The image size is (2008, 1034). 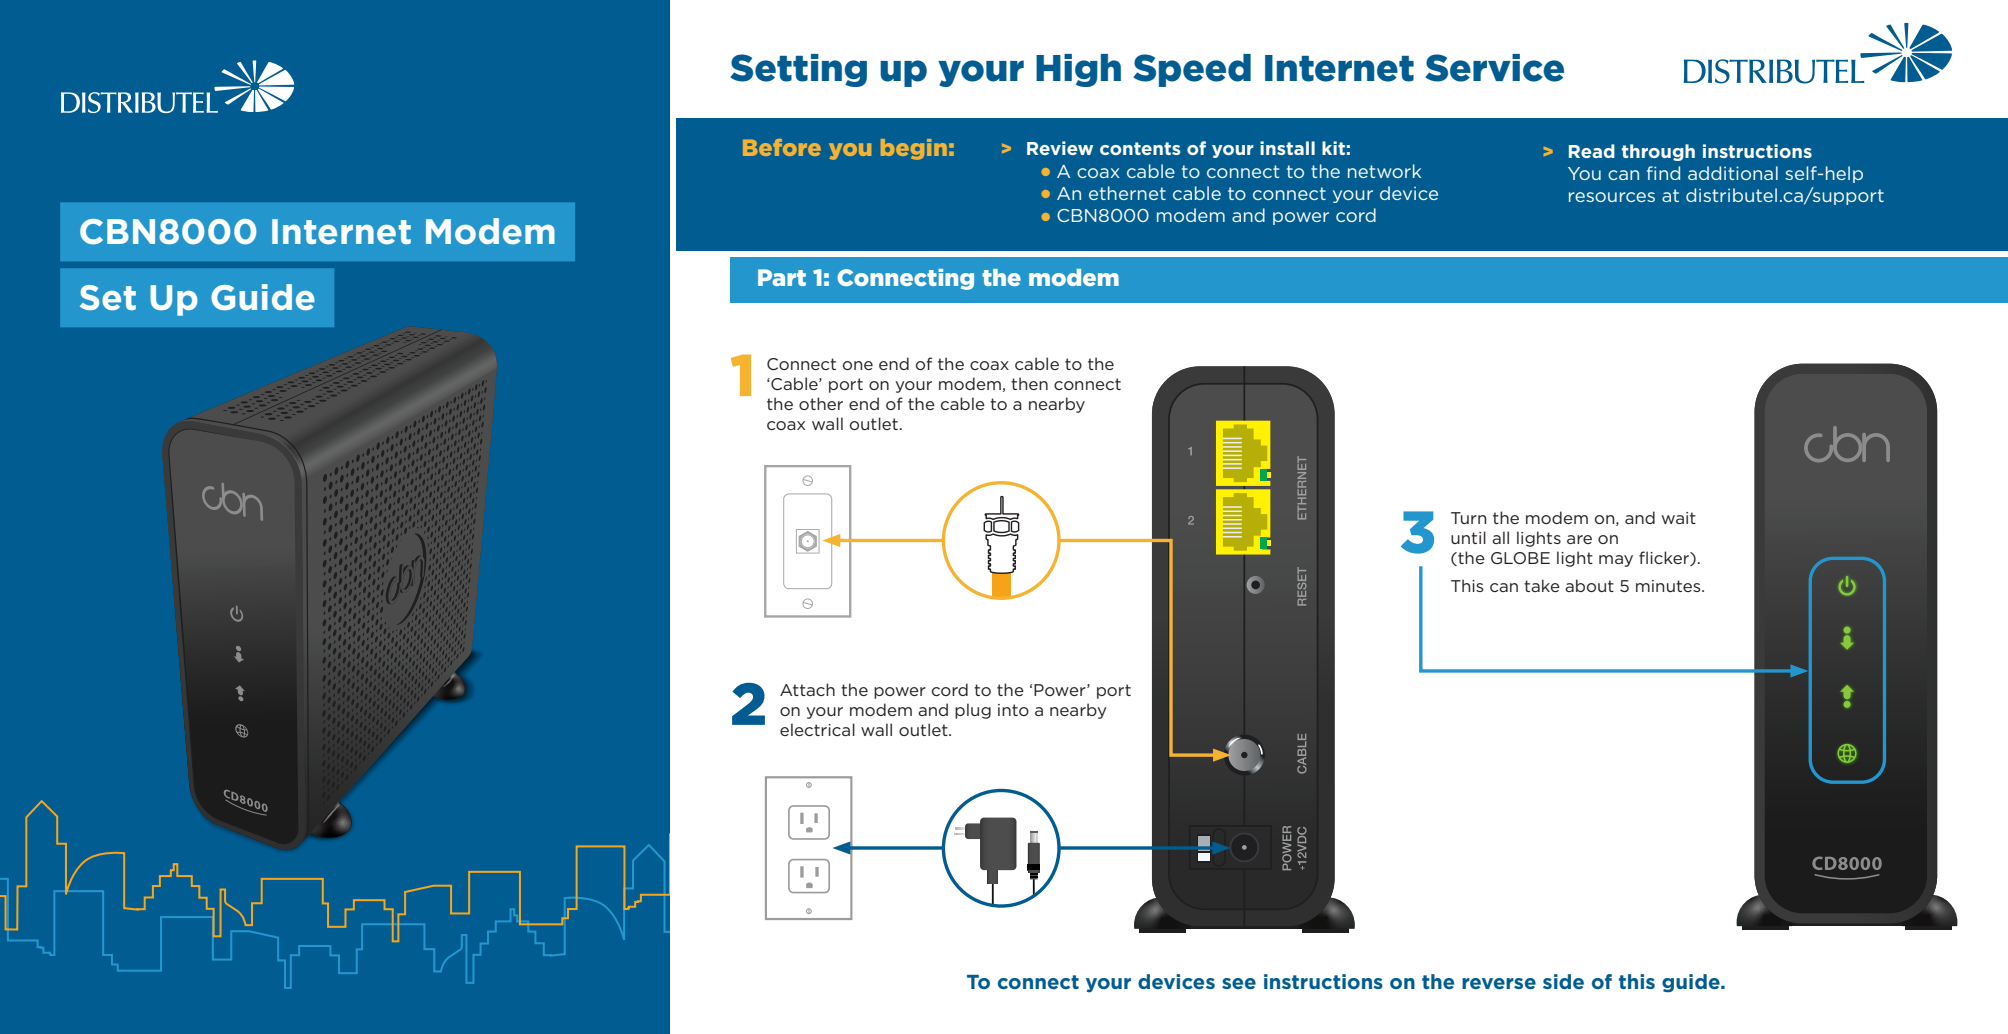 What do you see at coordinates (1589, 585) in the screenshot?
I see `about` at bounding box center [1589, 585].
